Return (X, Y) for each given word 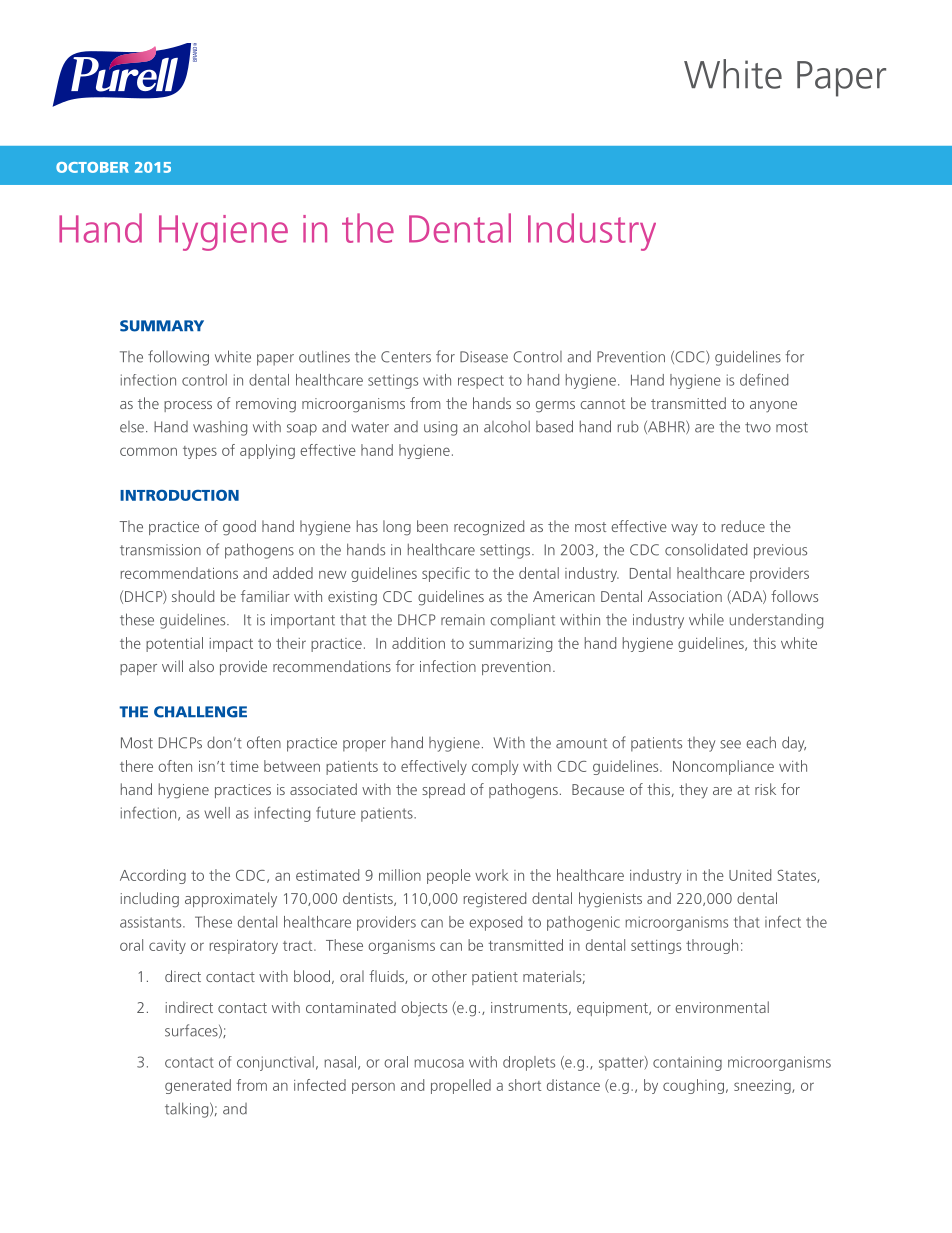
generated (198, 1086)
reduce (743, 526)
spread (443, 790)
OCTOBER (92, 167)
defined (764, 379)
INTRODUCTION (179, 495)
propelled (461, 1086)
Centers (406, 357)
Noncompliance (723, 767)
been (432, 526)
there (136, 766)
